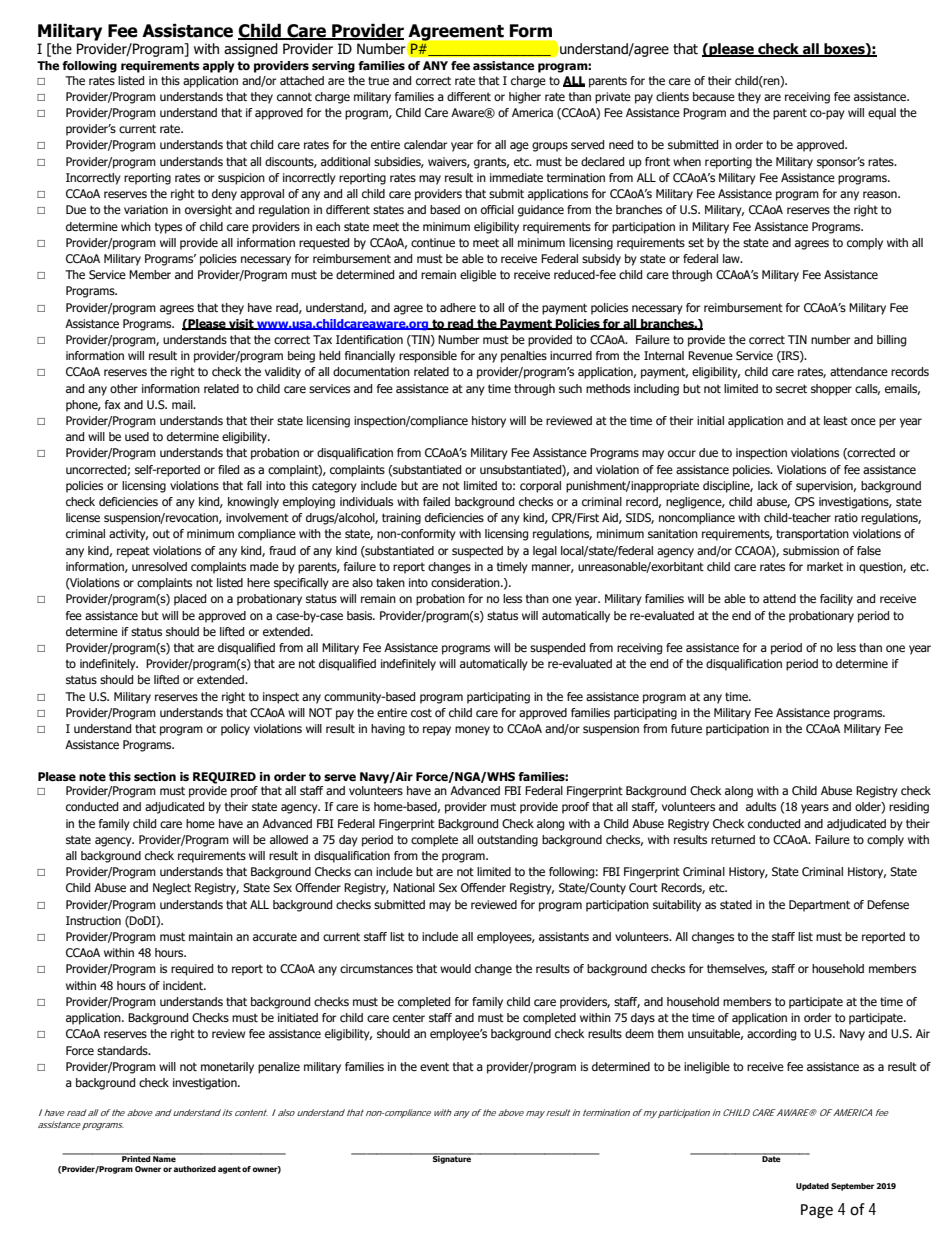 The height and width of the screenshot is (1233, 952). Describe the element at coordinates (525, 98) in the screenshot. I see `higher` at that location.
